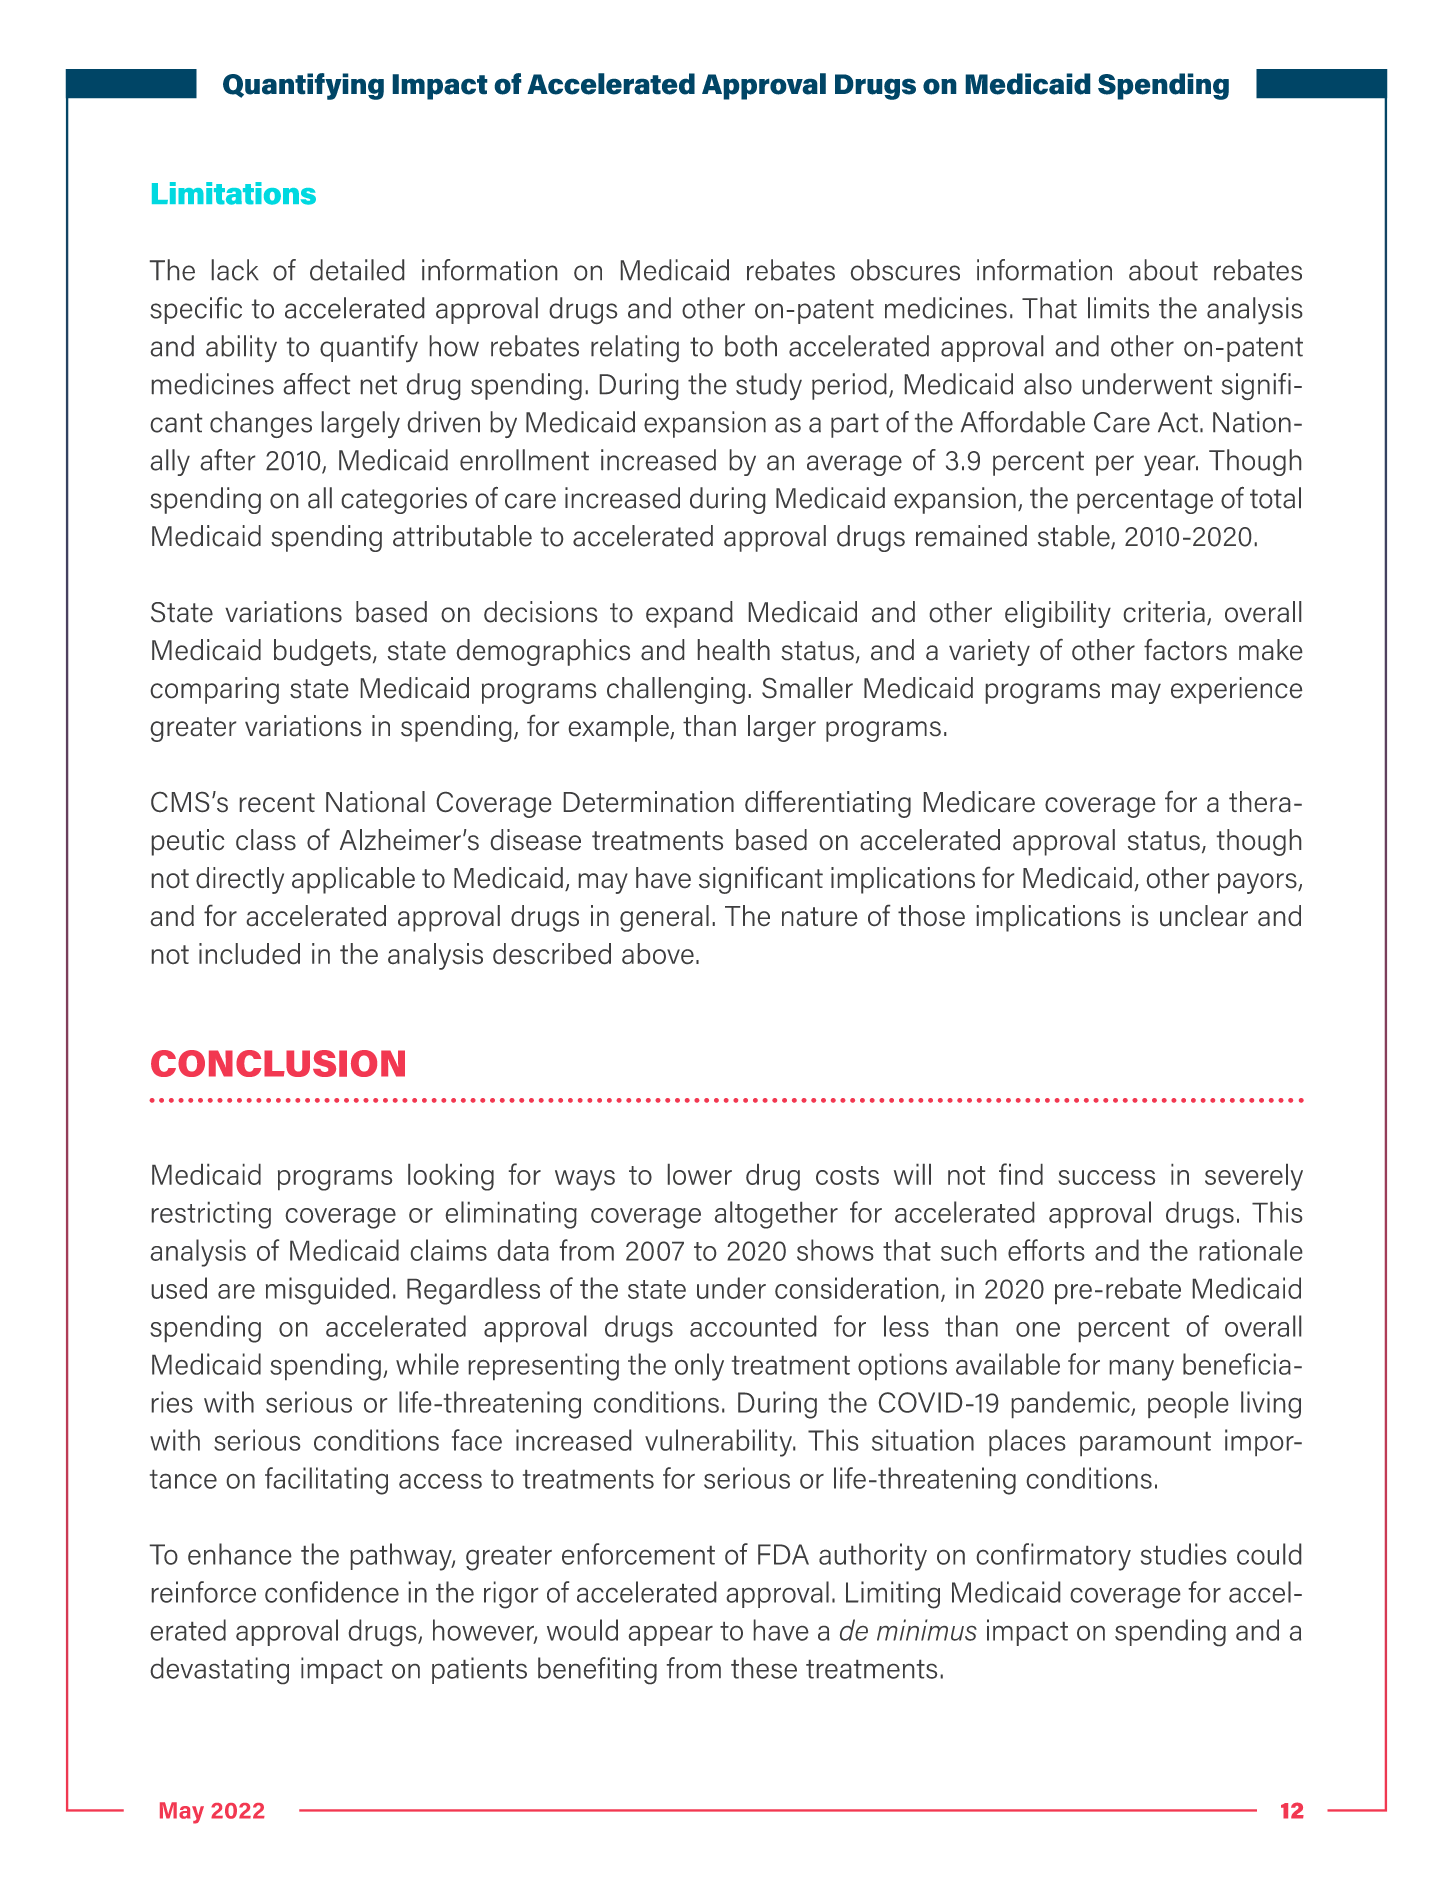  What do you see at coordinates (1075, 537) in the screenshot?
I see `stable` at bounding box center [1075, 537].
